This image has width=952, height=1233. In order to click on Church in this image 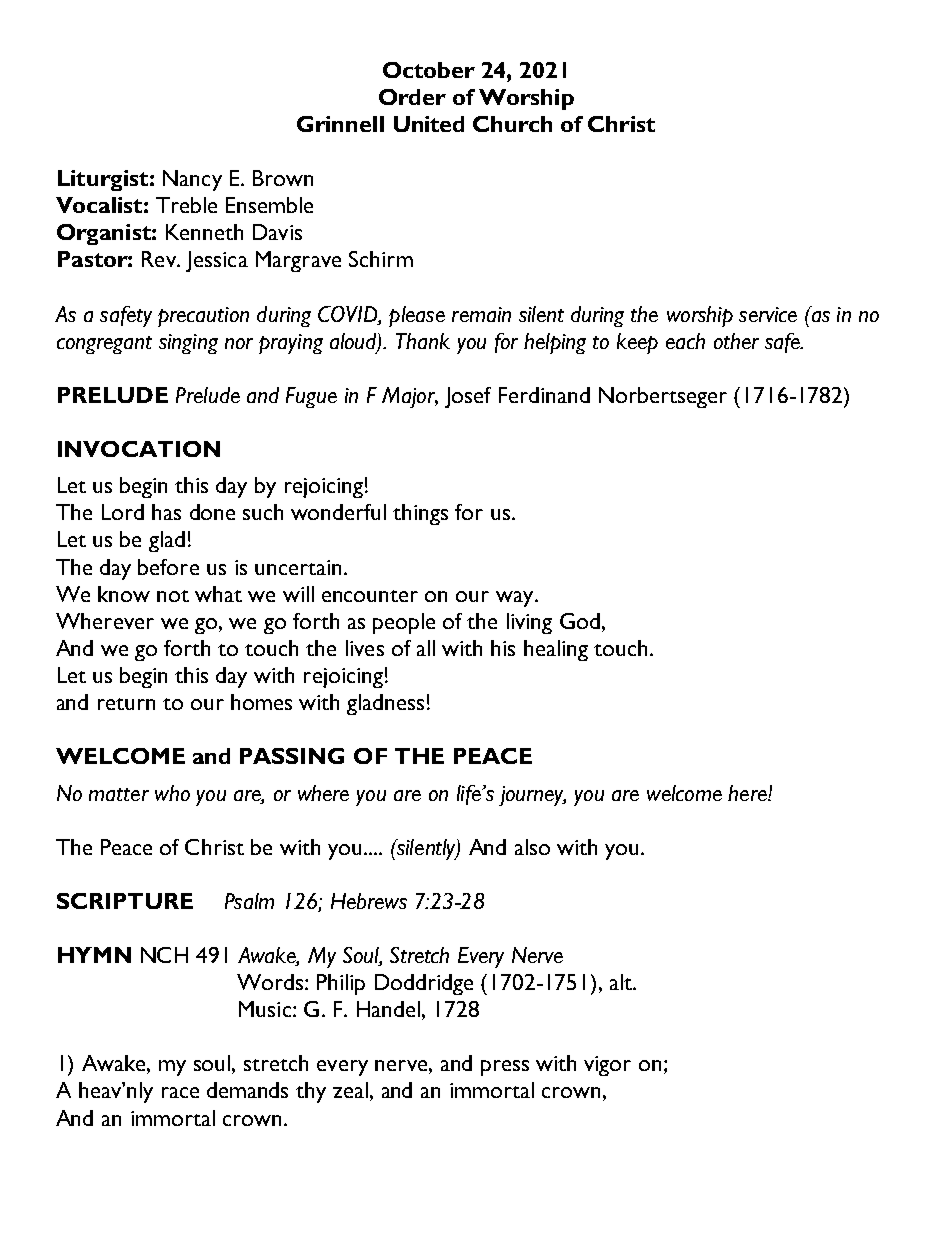, I will do `click(512, 124)`.
